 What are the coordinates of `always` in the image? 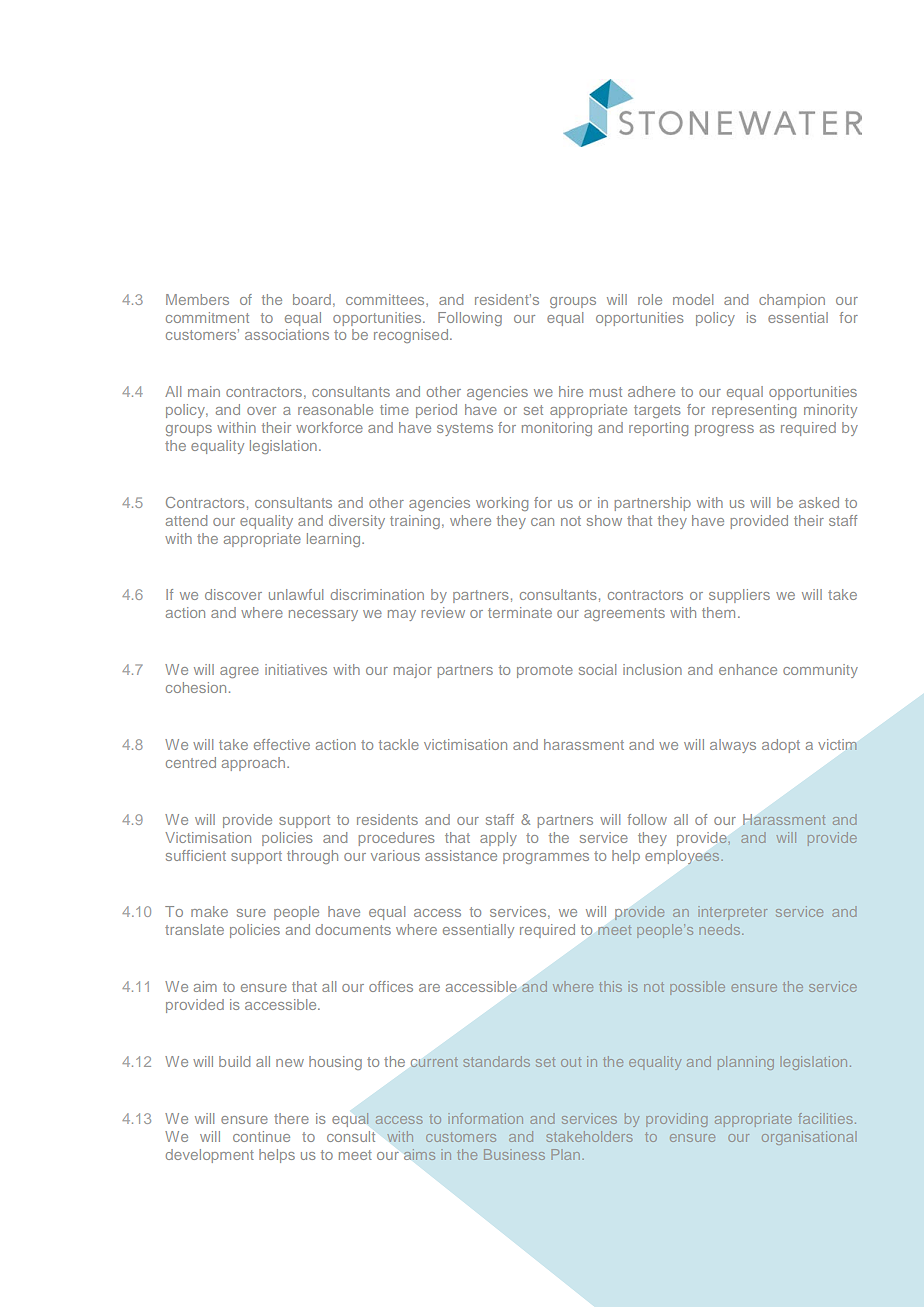 It's located at (733, 746).
